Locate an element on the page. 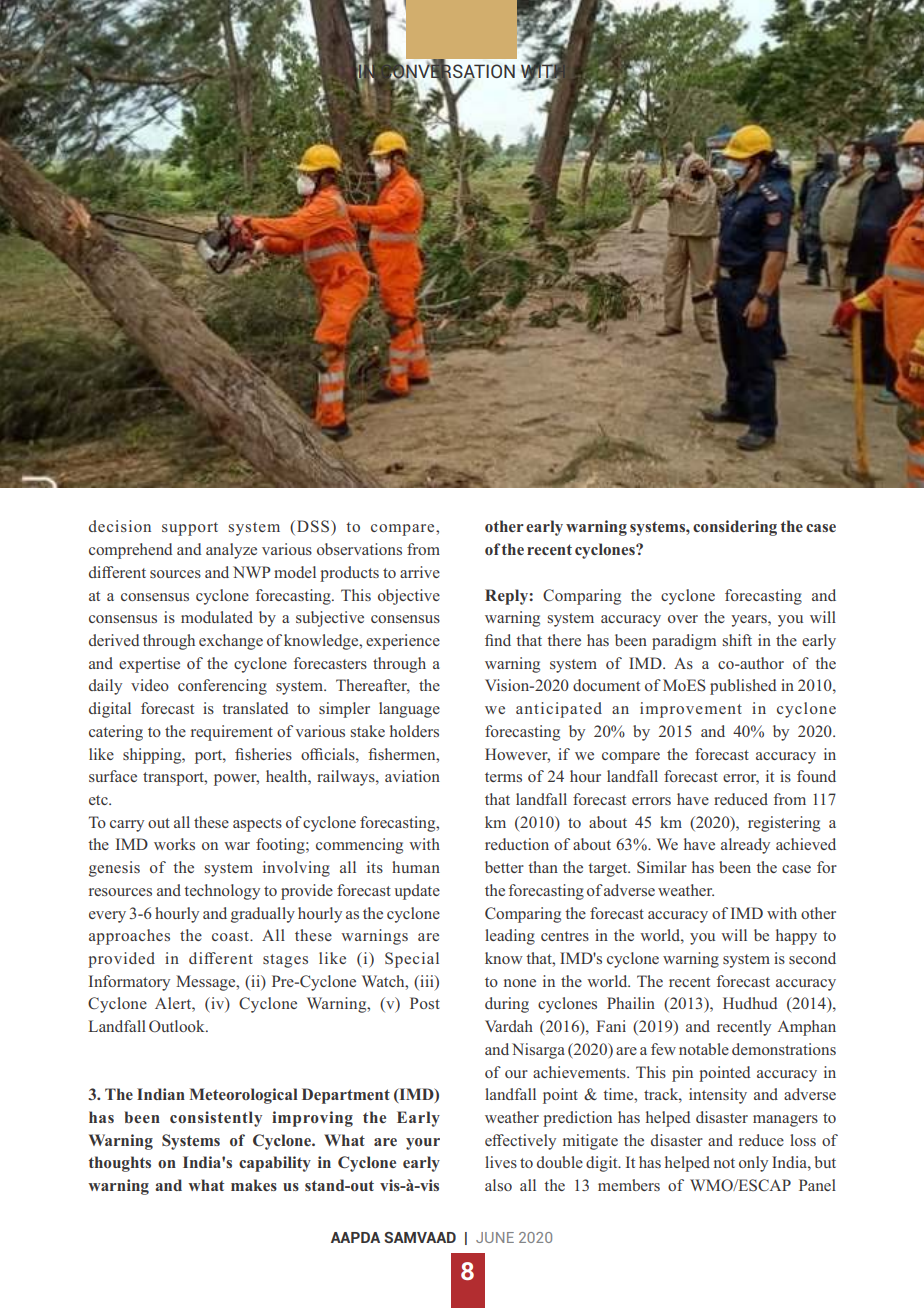 The image size is (924, 1308). analyze is located at coordinates (231, 551).
